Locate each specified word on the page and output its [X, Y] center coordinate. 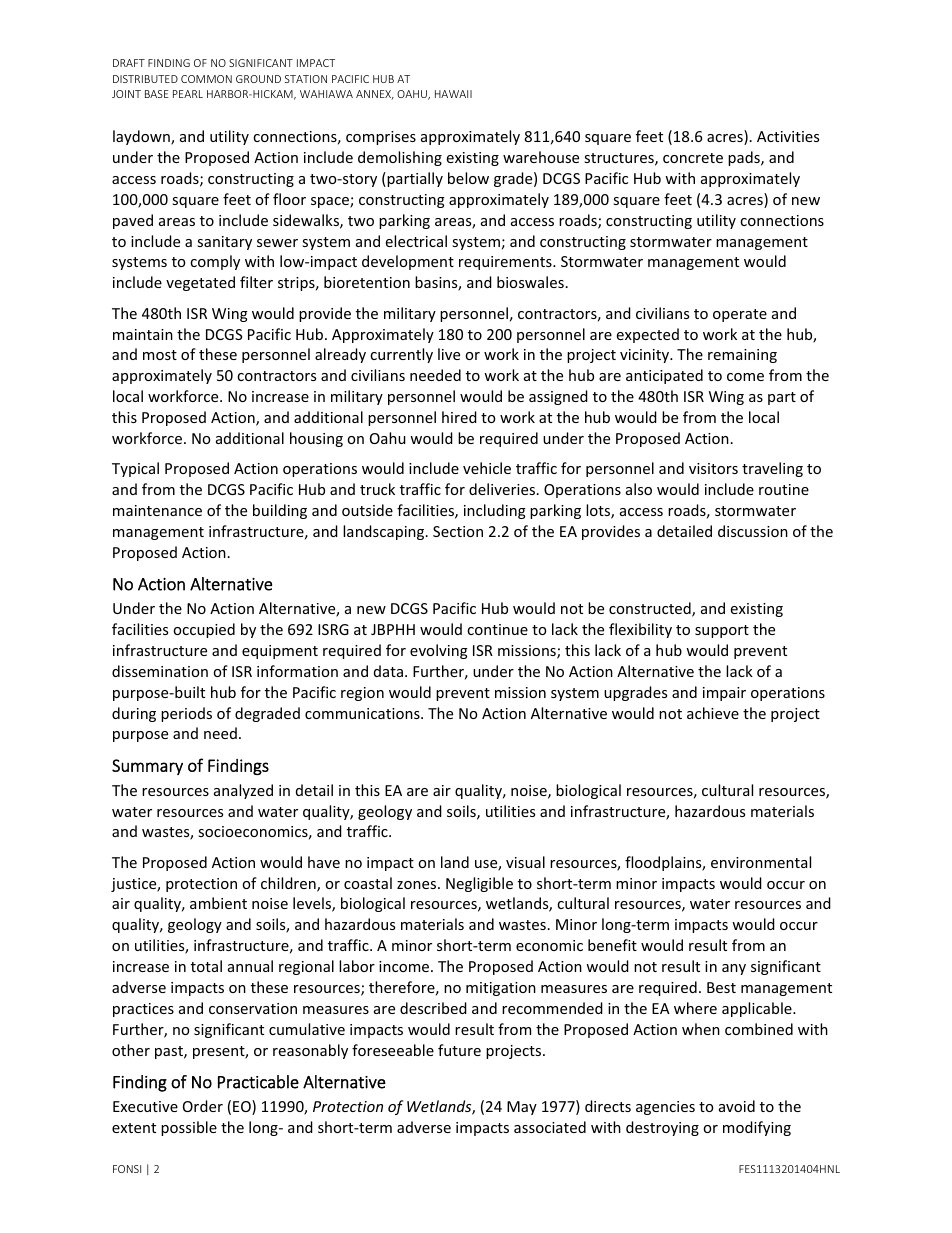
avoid [737, 1106]
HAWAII [453, 94]
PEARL [188, 94]
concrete [693, 158]
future [459, 1050]
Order [203, 1106]
